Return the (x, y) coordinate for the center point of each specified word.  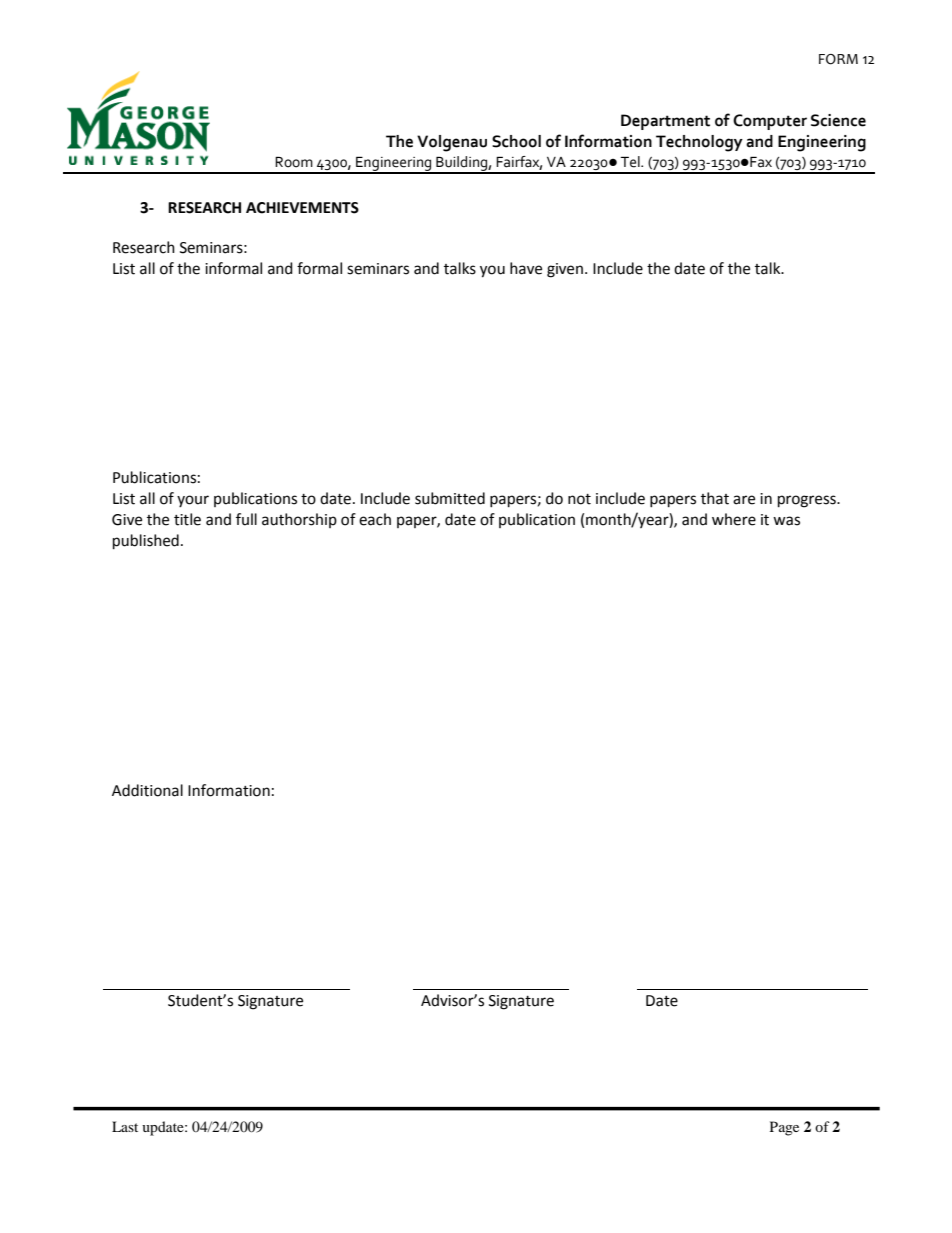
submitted (450, 498)
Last (125, 1126)
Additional (147, 790)
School (516, 141)
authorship (299, 520)
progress (808, 501)
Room (294, 162)
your (193, 501)
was (786, 521)
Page (784, 1128)
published (146, 542)
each (375, 519)
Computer (770, 122)
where (734, 519)
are (744, 500)
